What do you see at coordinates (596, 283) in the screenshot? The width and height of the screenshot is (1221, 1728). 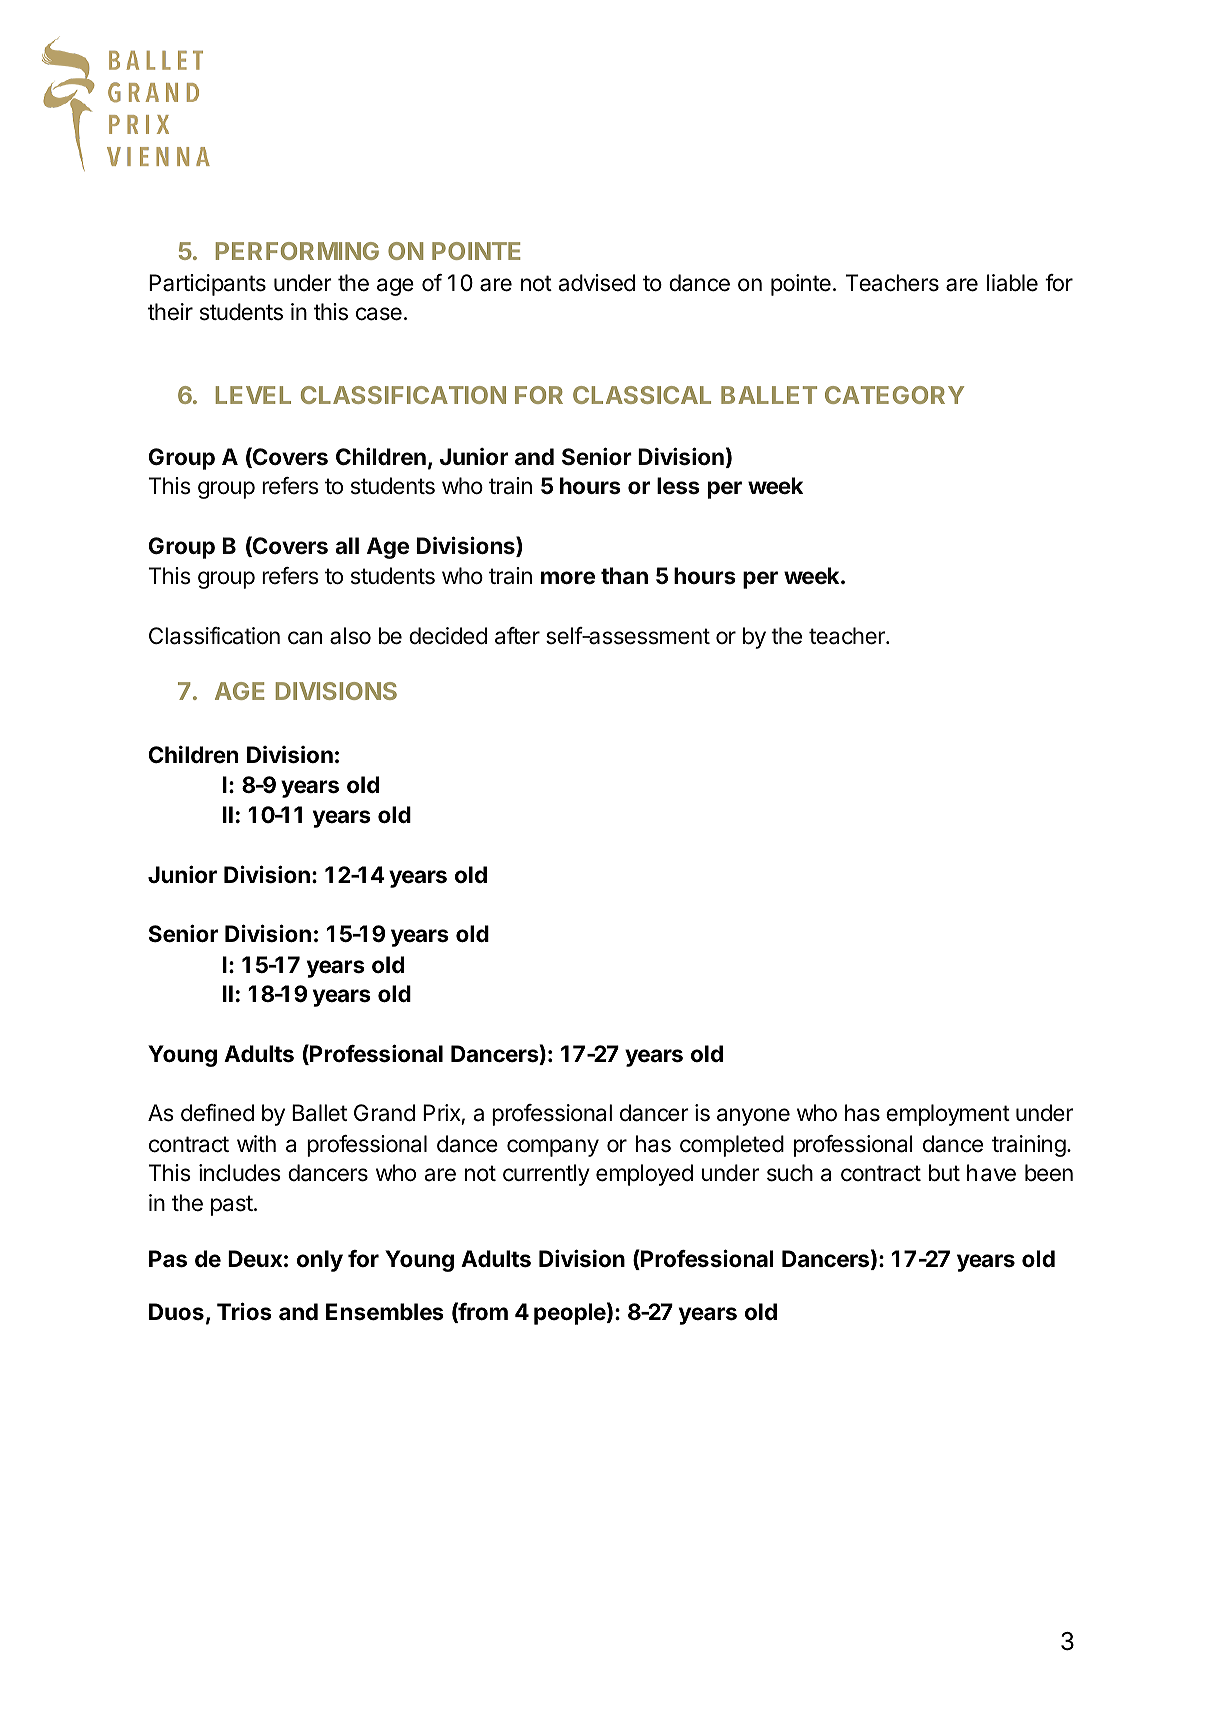 I see `advised` at bounding box center [596, 283].
